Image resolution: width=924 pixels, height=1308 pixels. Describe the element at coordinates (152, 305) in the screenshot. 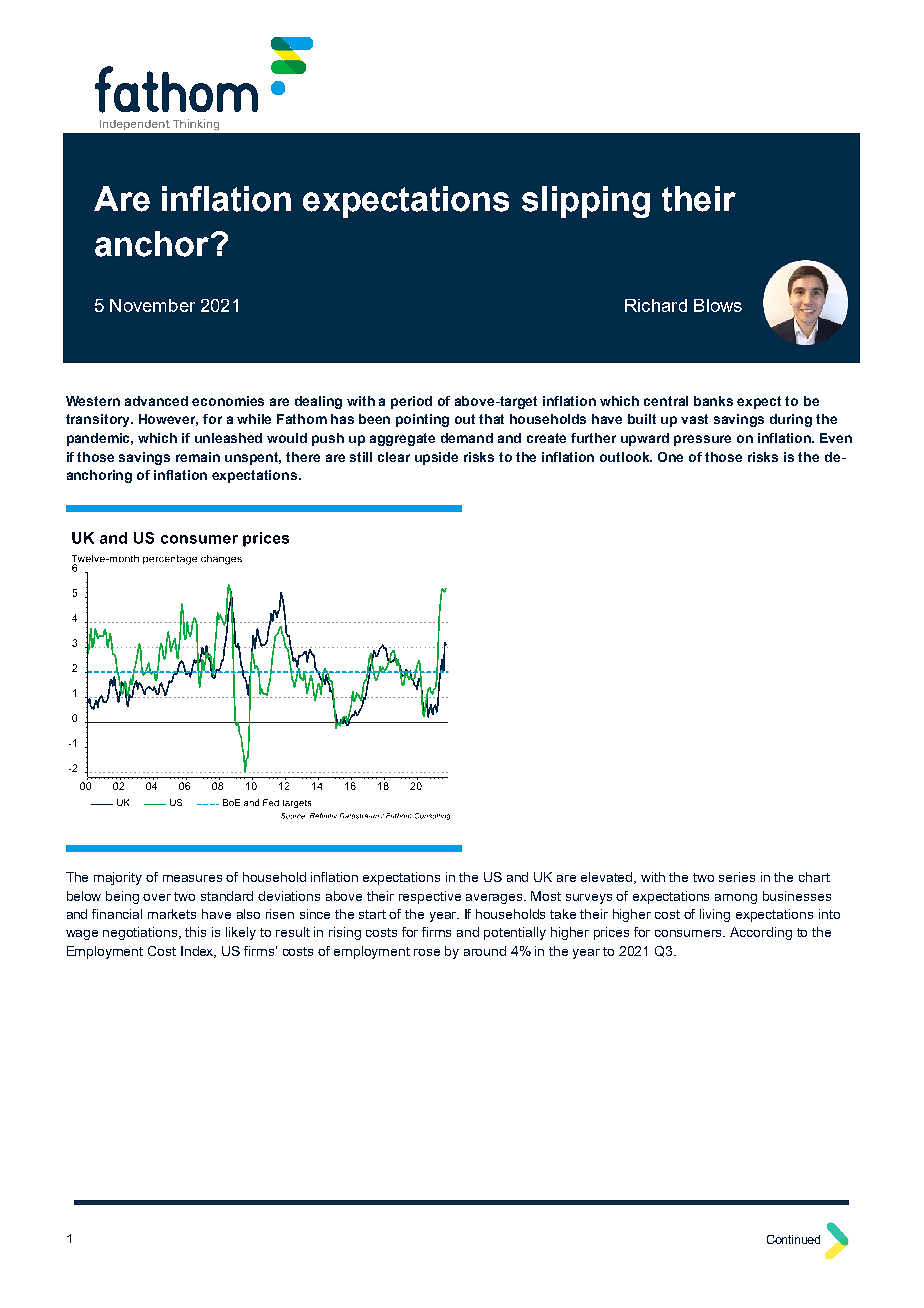

I see `November` at that location.
